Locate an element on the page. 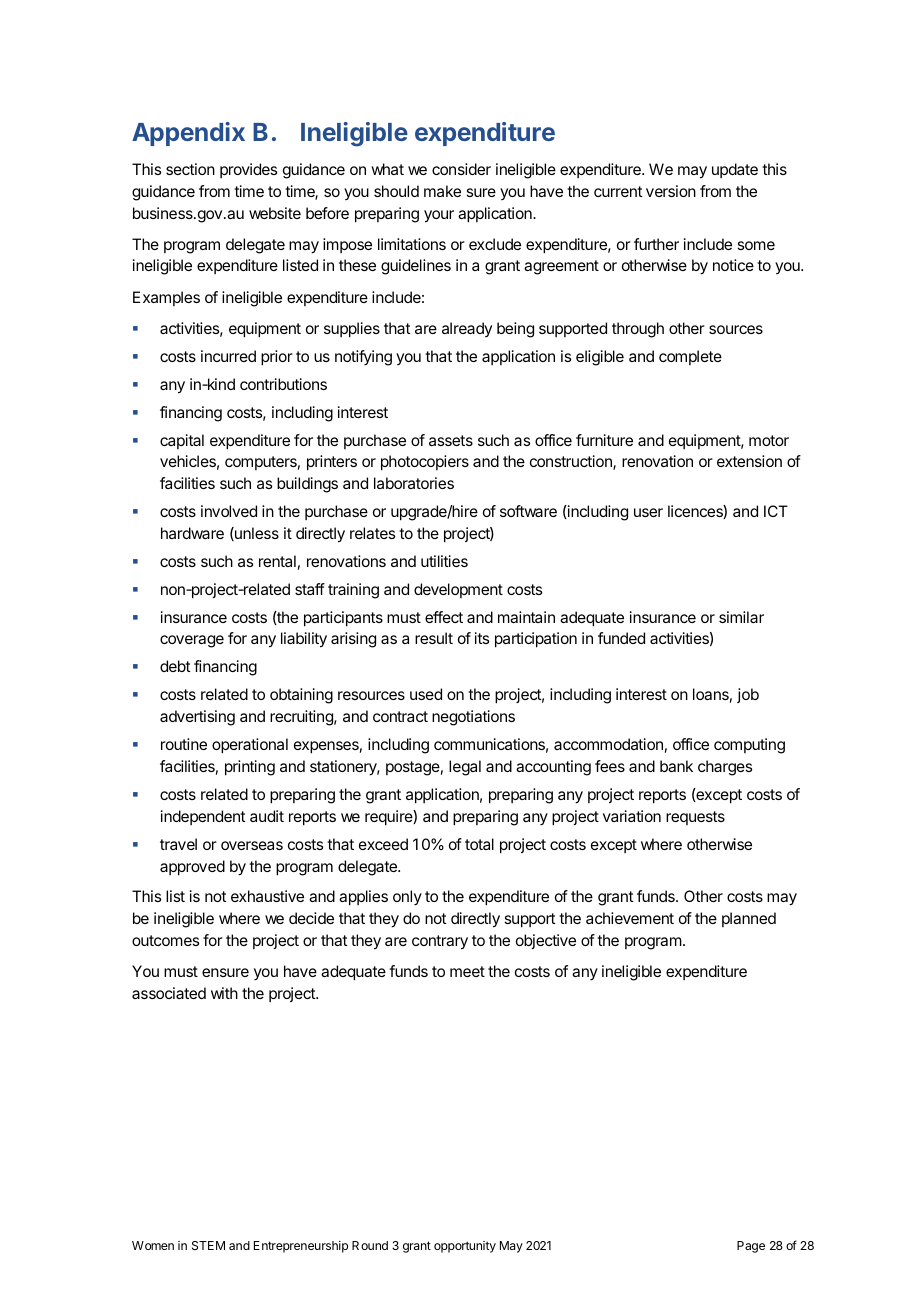  negotiations is located at coordinates (473, 718).
